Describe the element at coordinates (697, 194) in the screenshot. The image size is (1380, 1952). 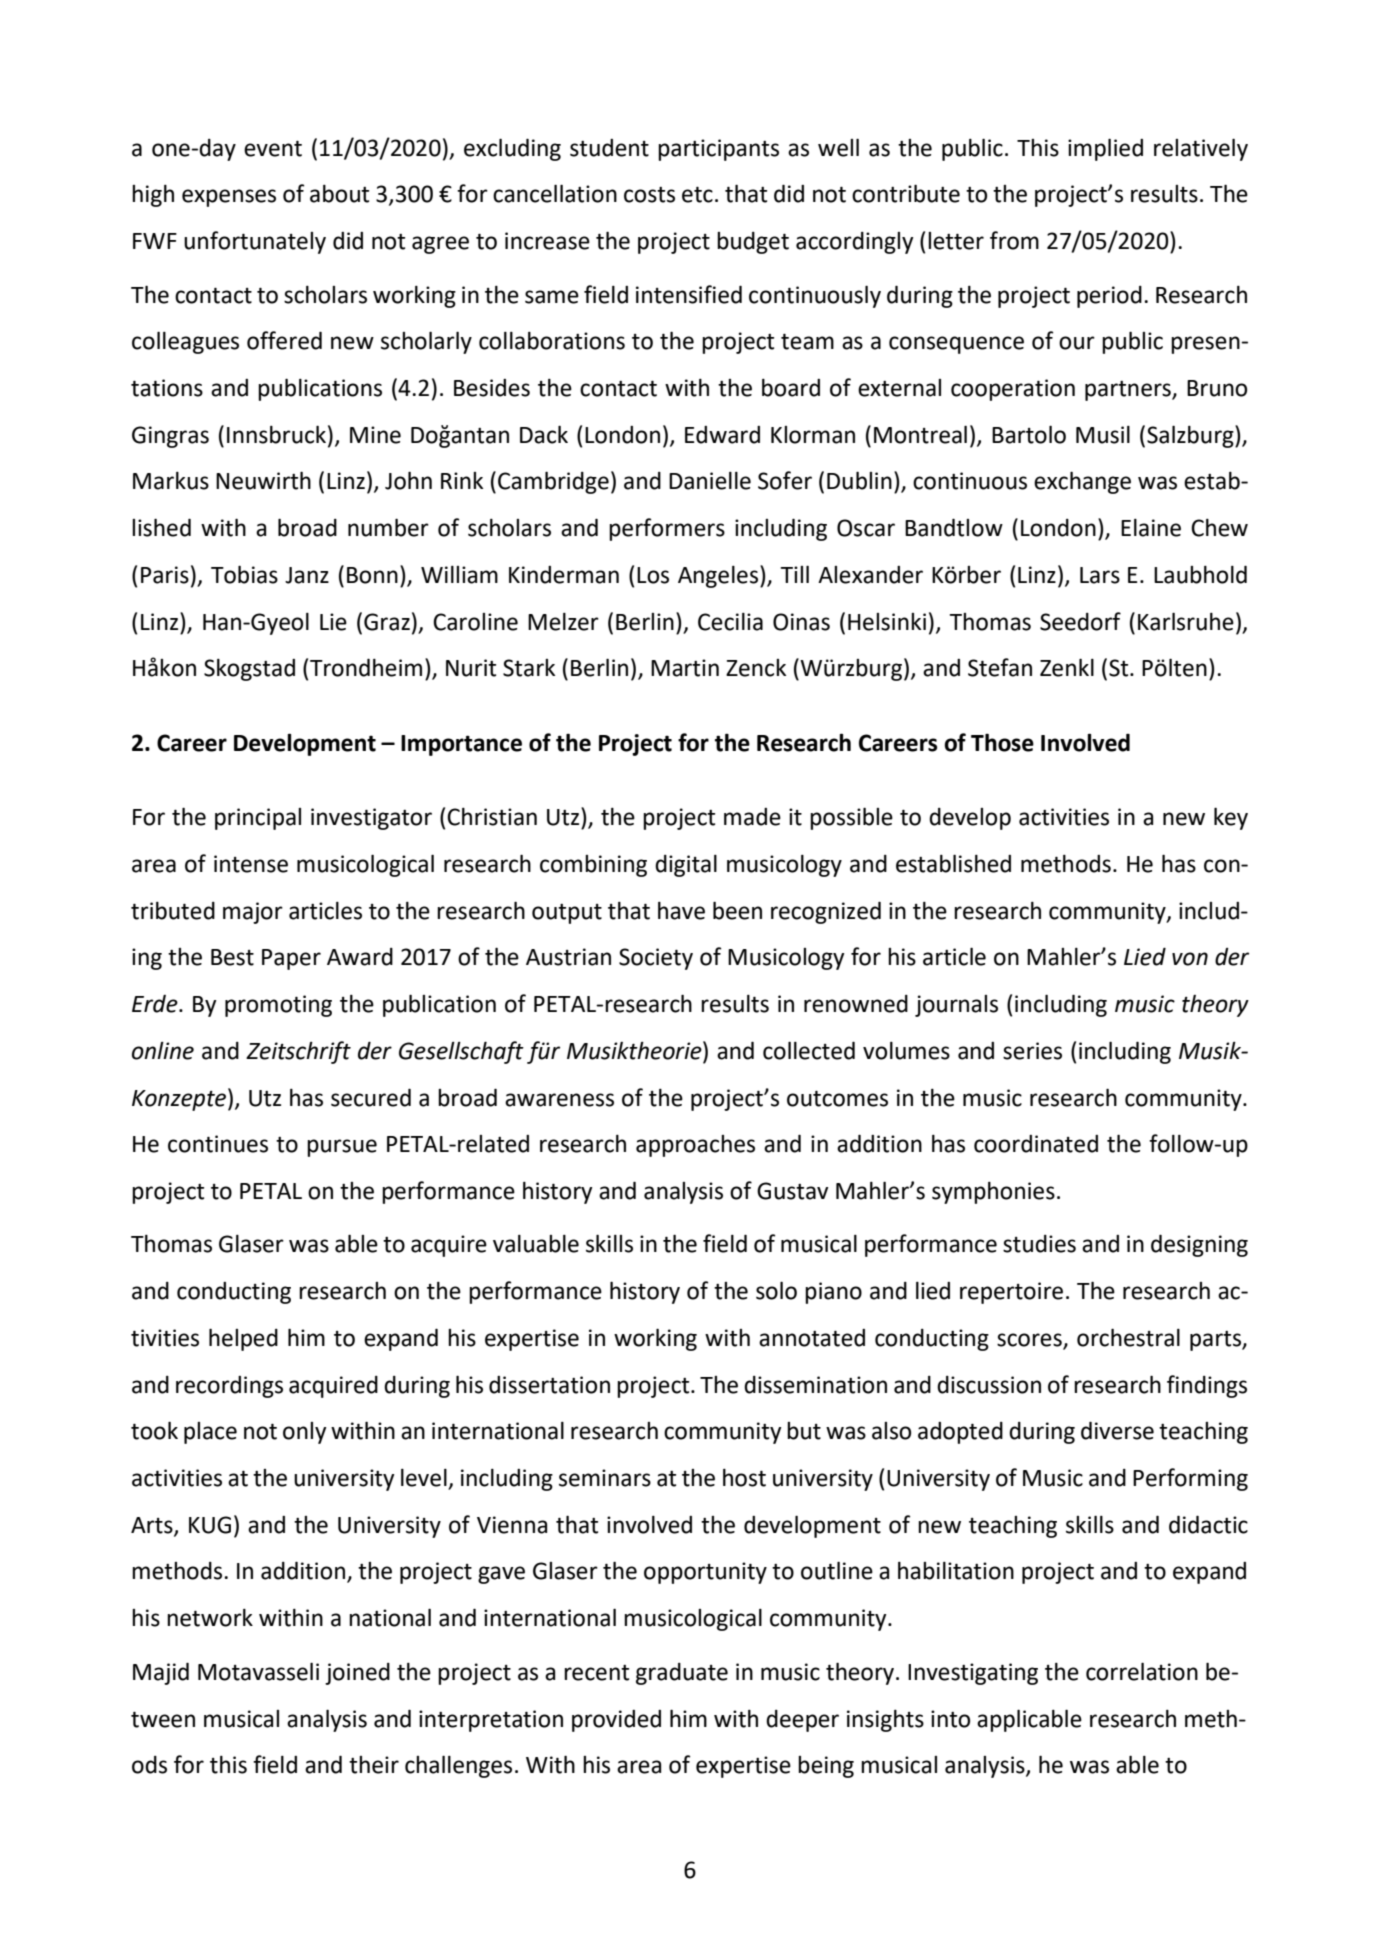
I see `etc` at that location.
